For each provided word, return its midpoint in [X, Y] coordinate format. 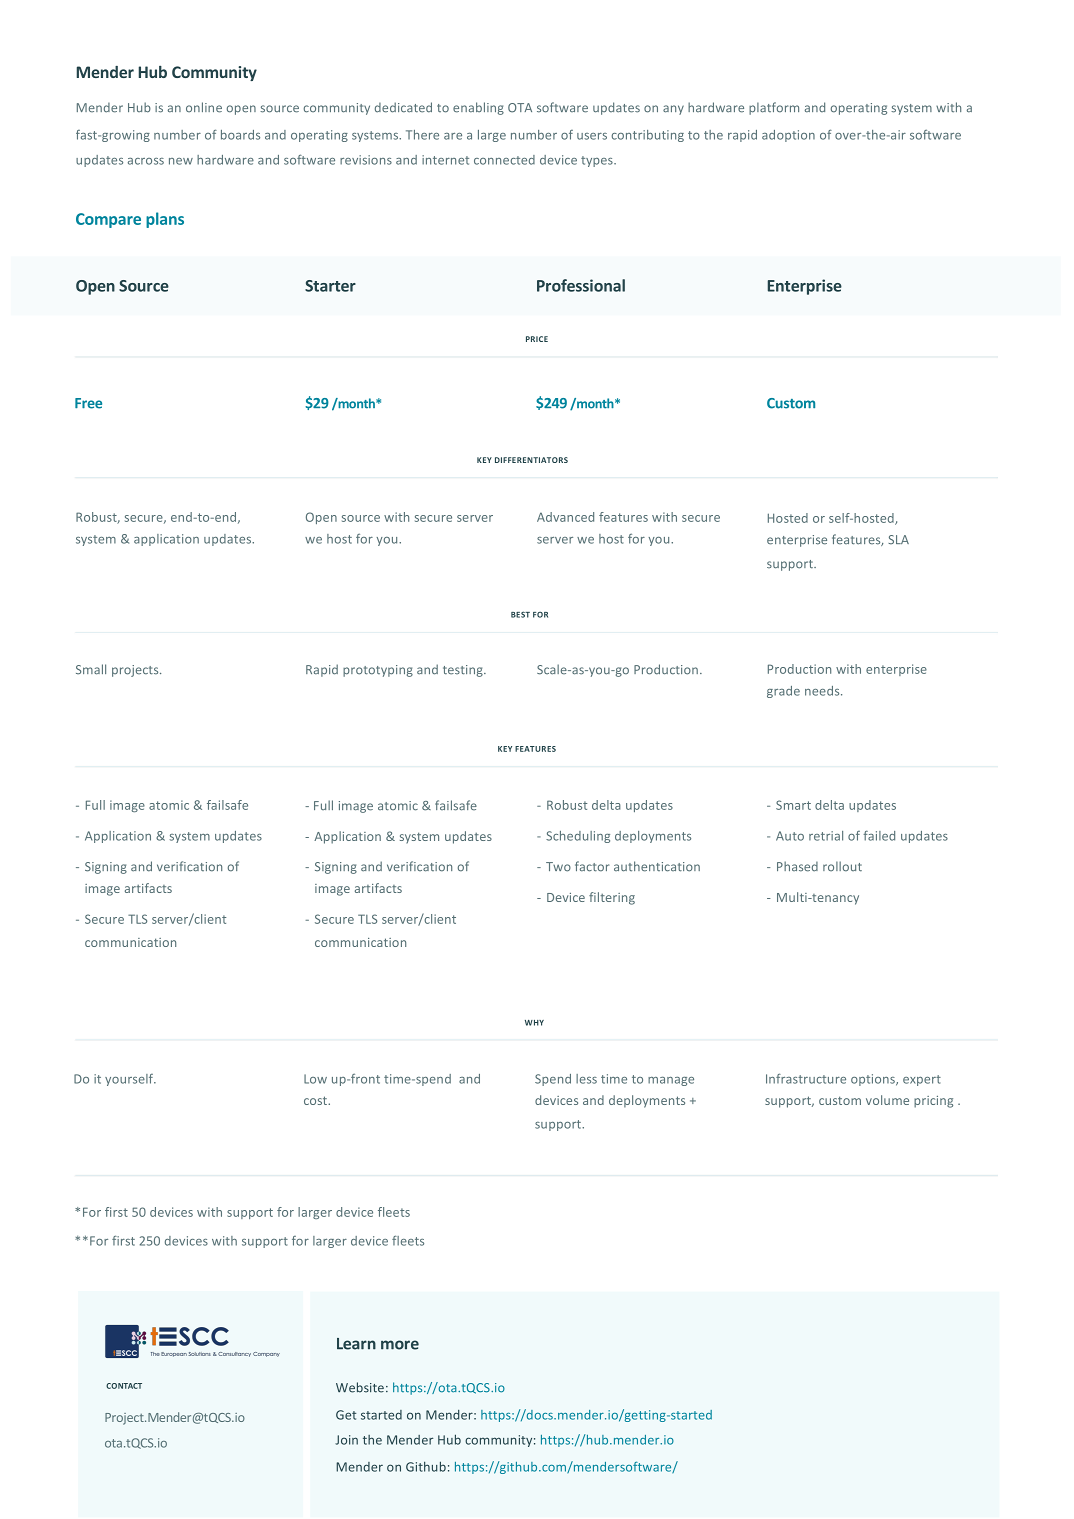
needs [823, 691]
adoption [788, 136]
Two [558, 867]
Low [315, 1079]
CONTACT [124, 1386]
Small [91, 669]
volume [887, 1100]
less [586, 1079]
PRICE [537, 339]
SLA [898, 540]
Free [88, 403]
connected [504, 160]
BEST [520, 614]
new [181, 161]
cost [316, 1100]
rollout [842, 866]
